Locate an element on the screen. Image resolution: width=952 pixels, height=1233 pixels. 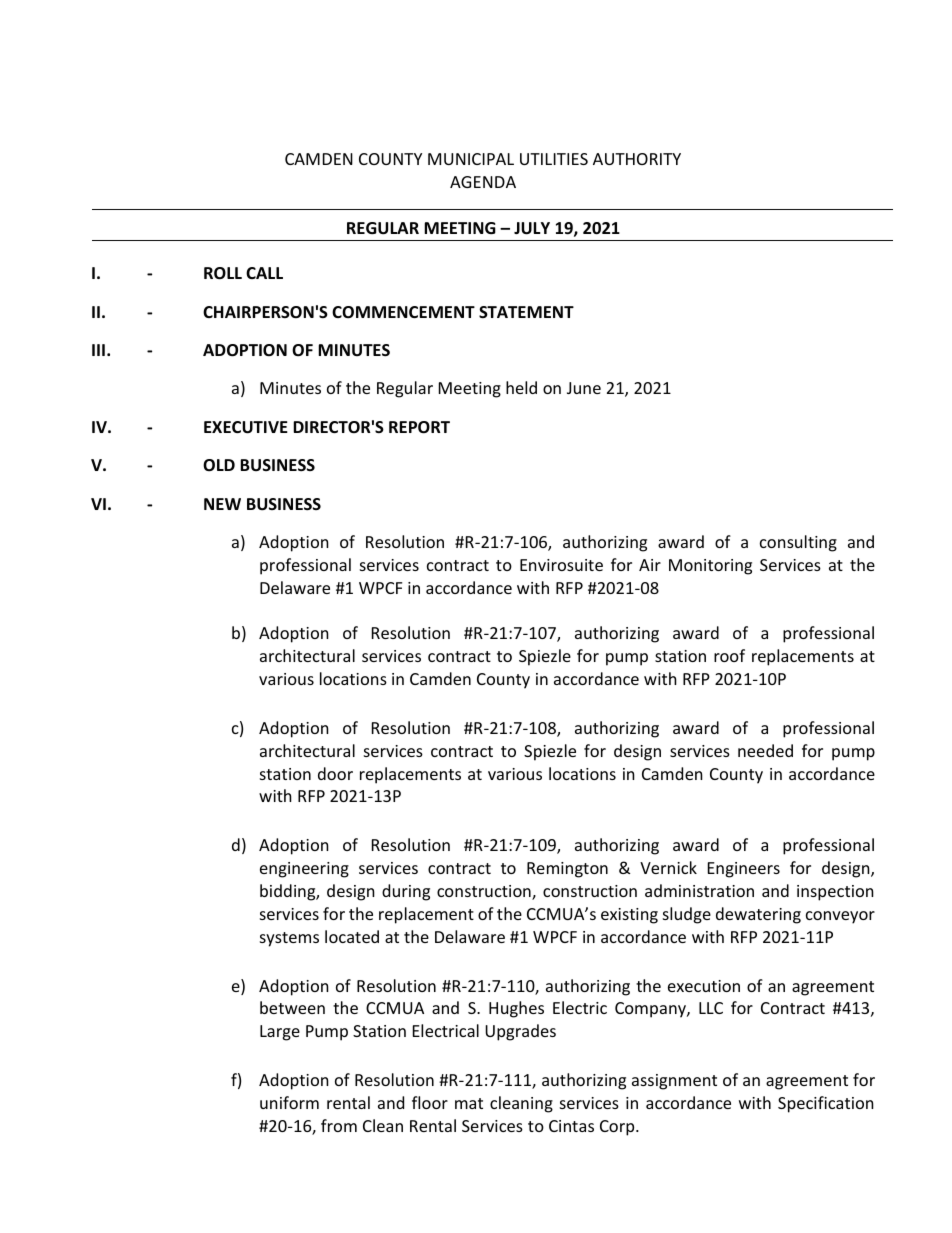
systems is located at coordinates (289, 939).
